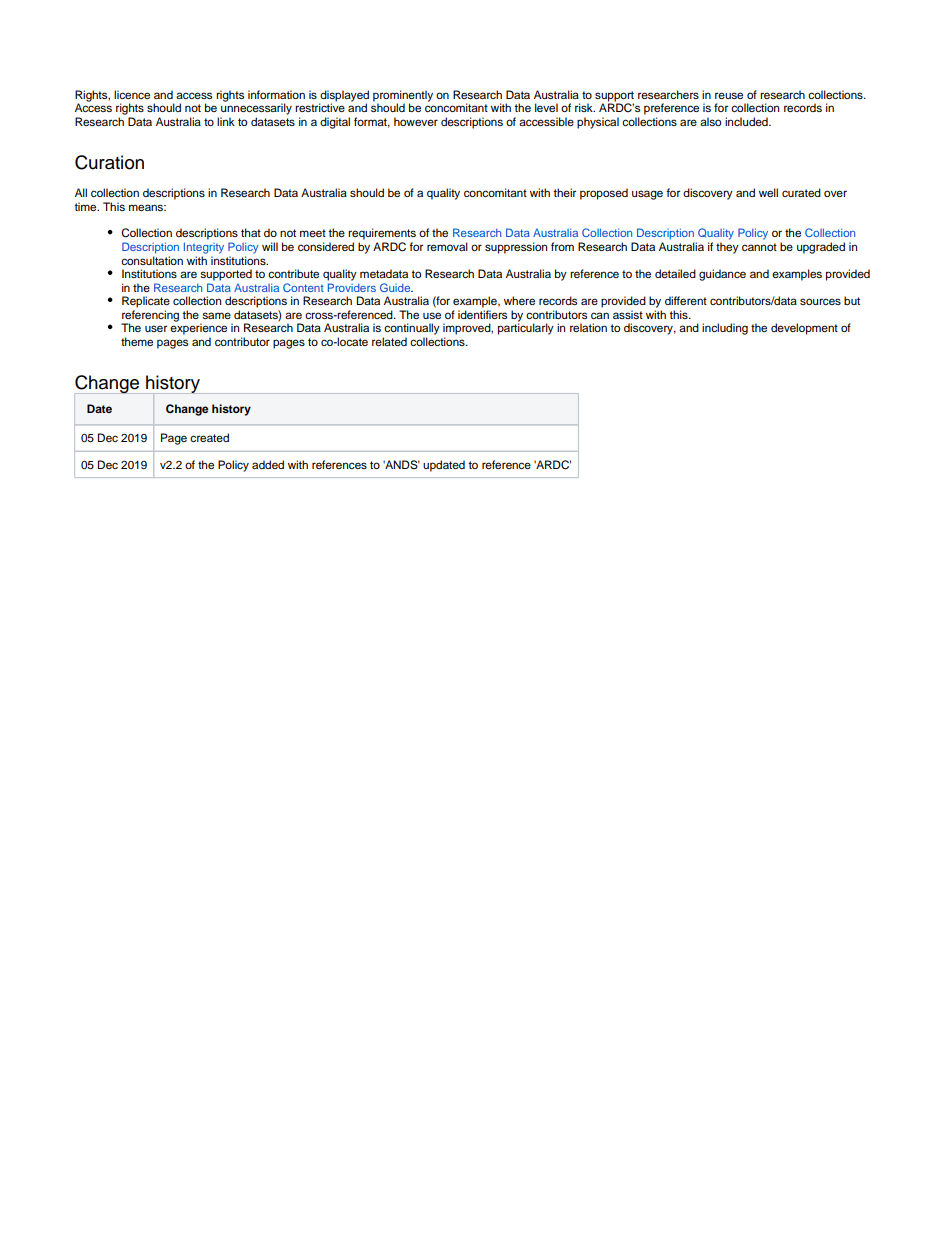 The width and height of the screenshot is (952, 1233). Describe the element at coordinates (268, 464) in the screenshot. I see `added` at that location.
